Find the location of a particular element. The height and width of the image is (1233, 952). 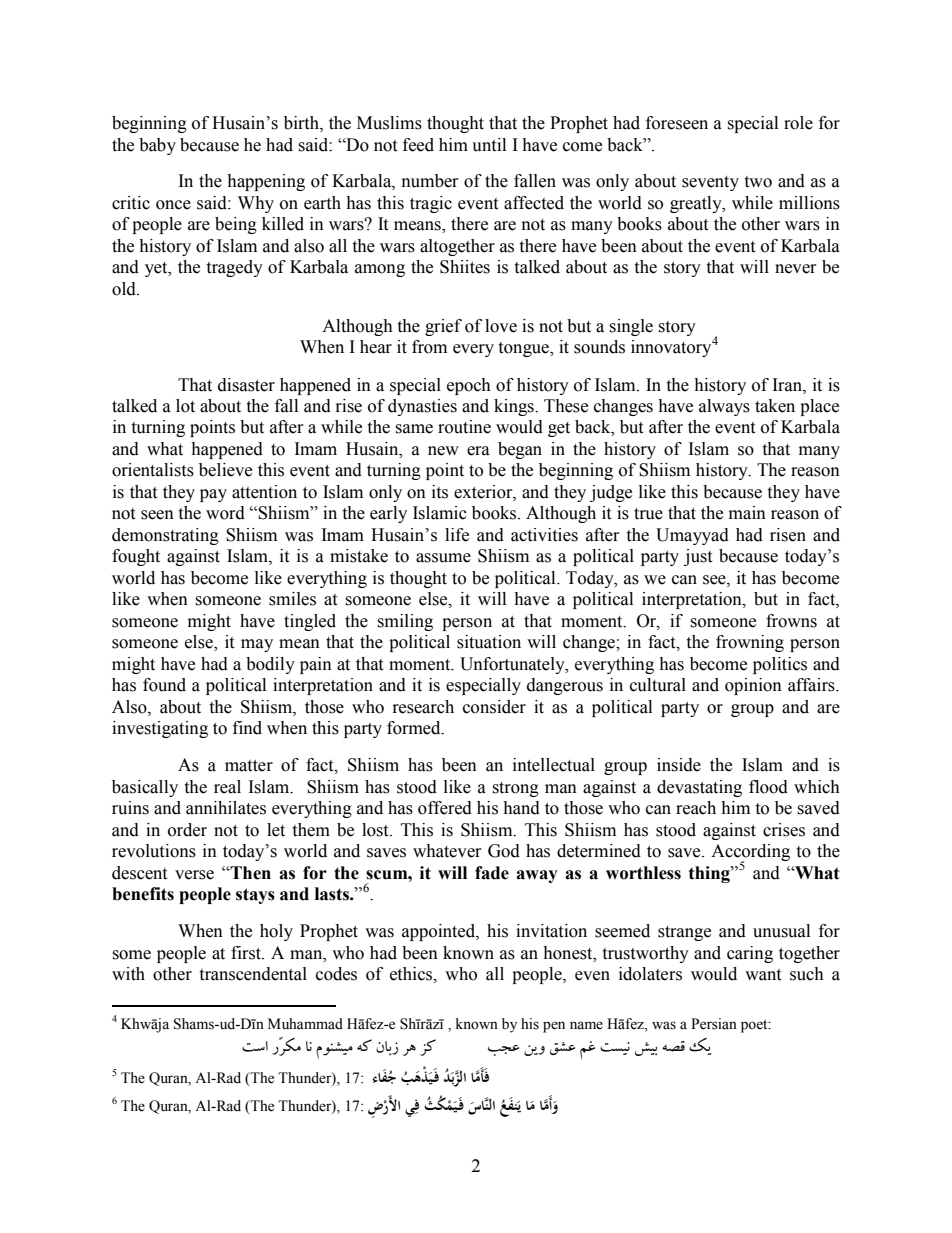

always is located at coordinates (724, 407).
